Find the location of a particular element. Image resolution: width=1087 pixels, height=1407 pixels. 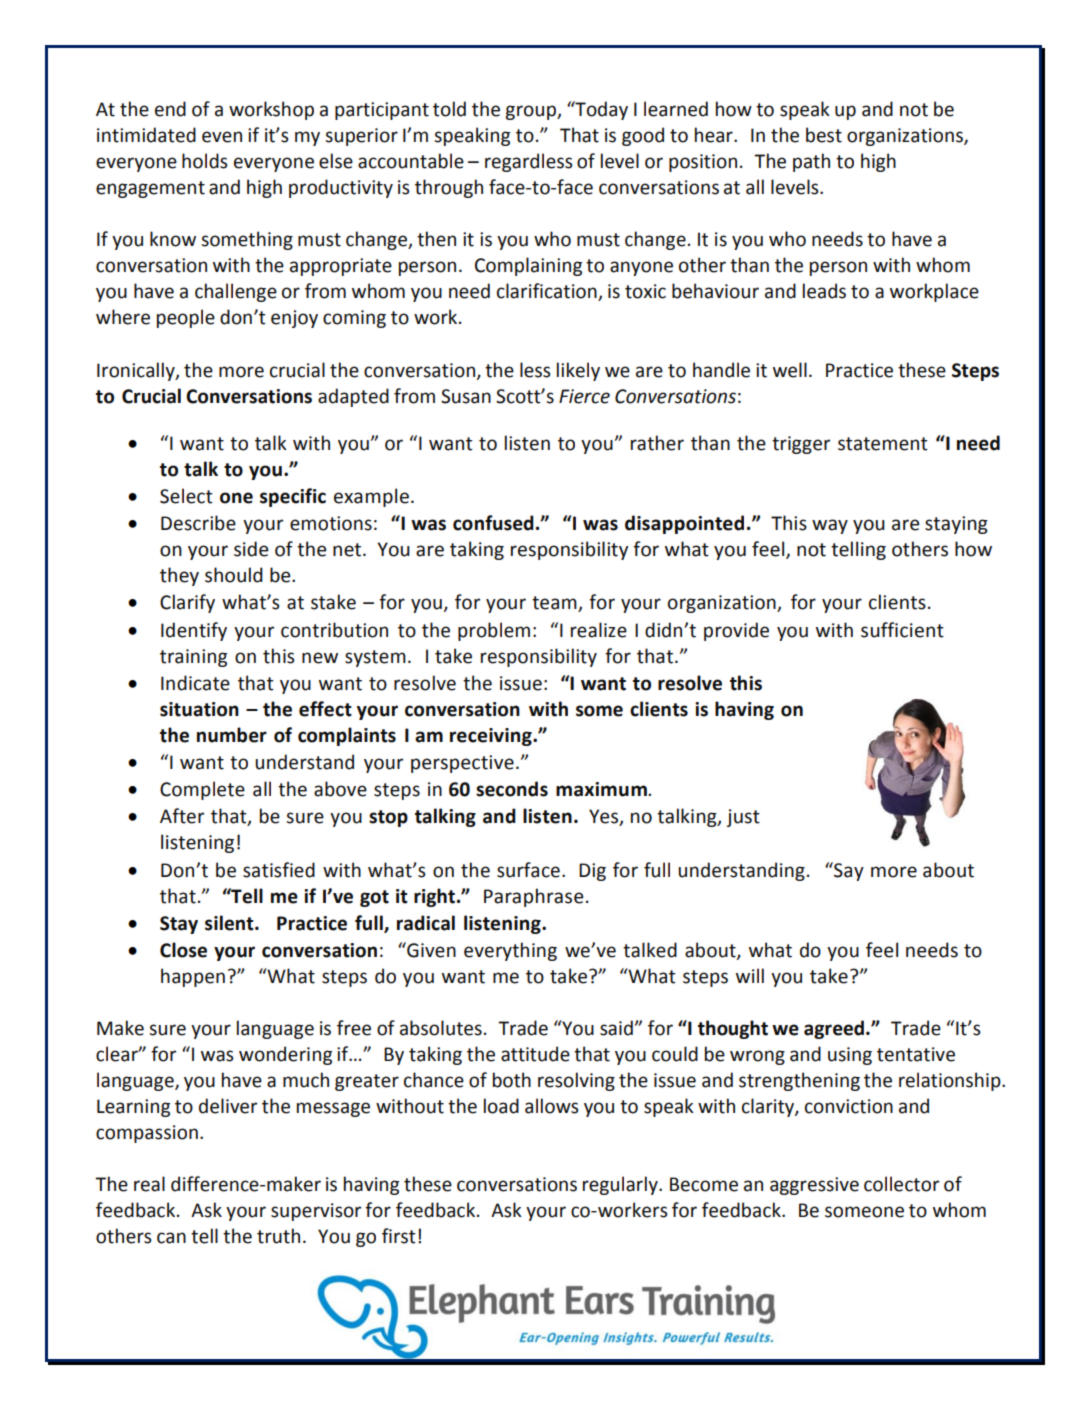

best is located at coordinates (824, 135).
